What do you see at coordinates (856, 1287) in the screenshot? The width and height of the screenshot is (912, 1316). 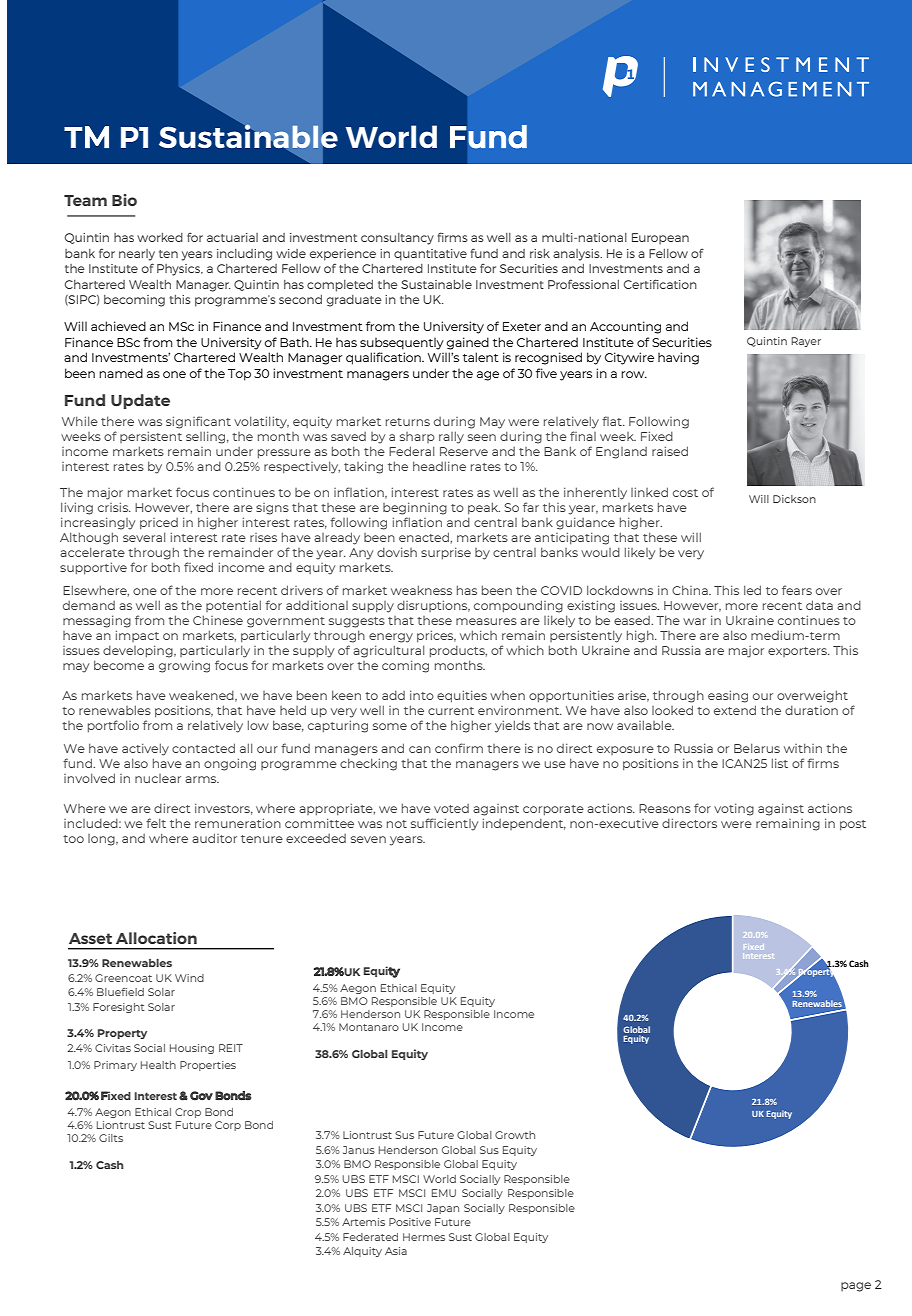 I see `page` at bounding box center [856, 1287].
